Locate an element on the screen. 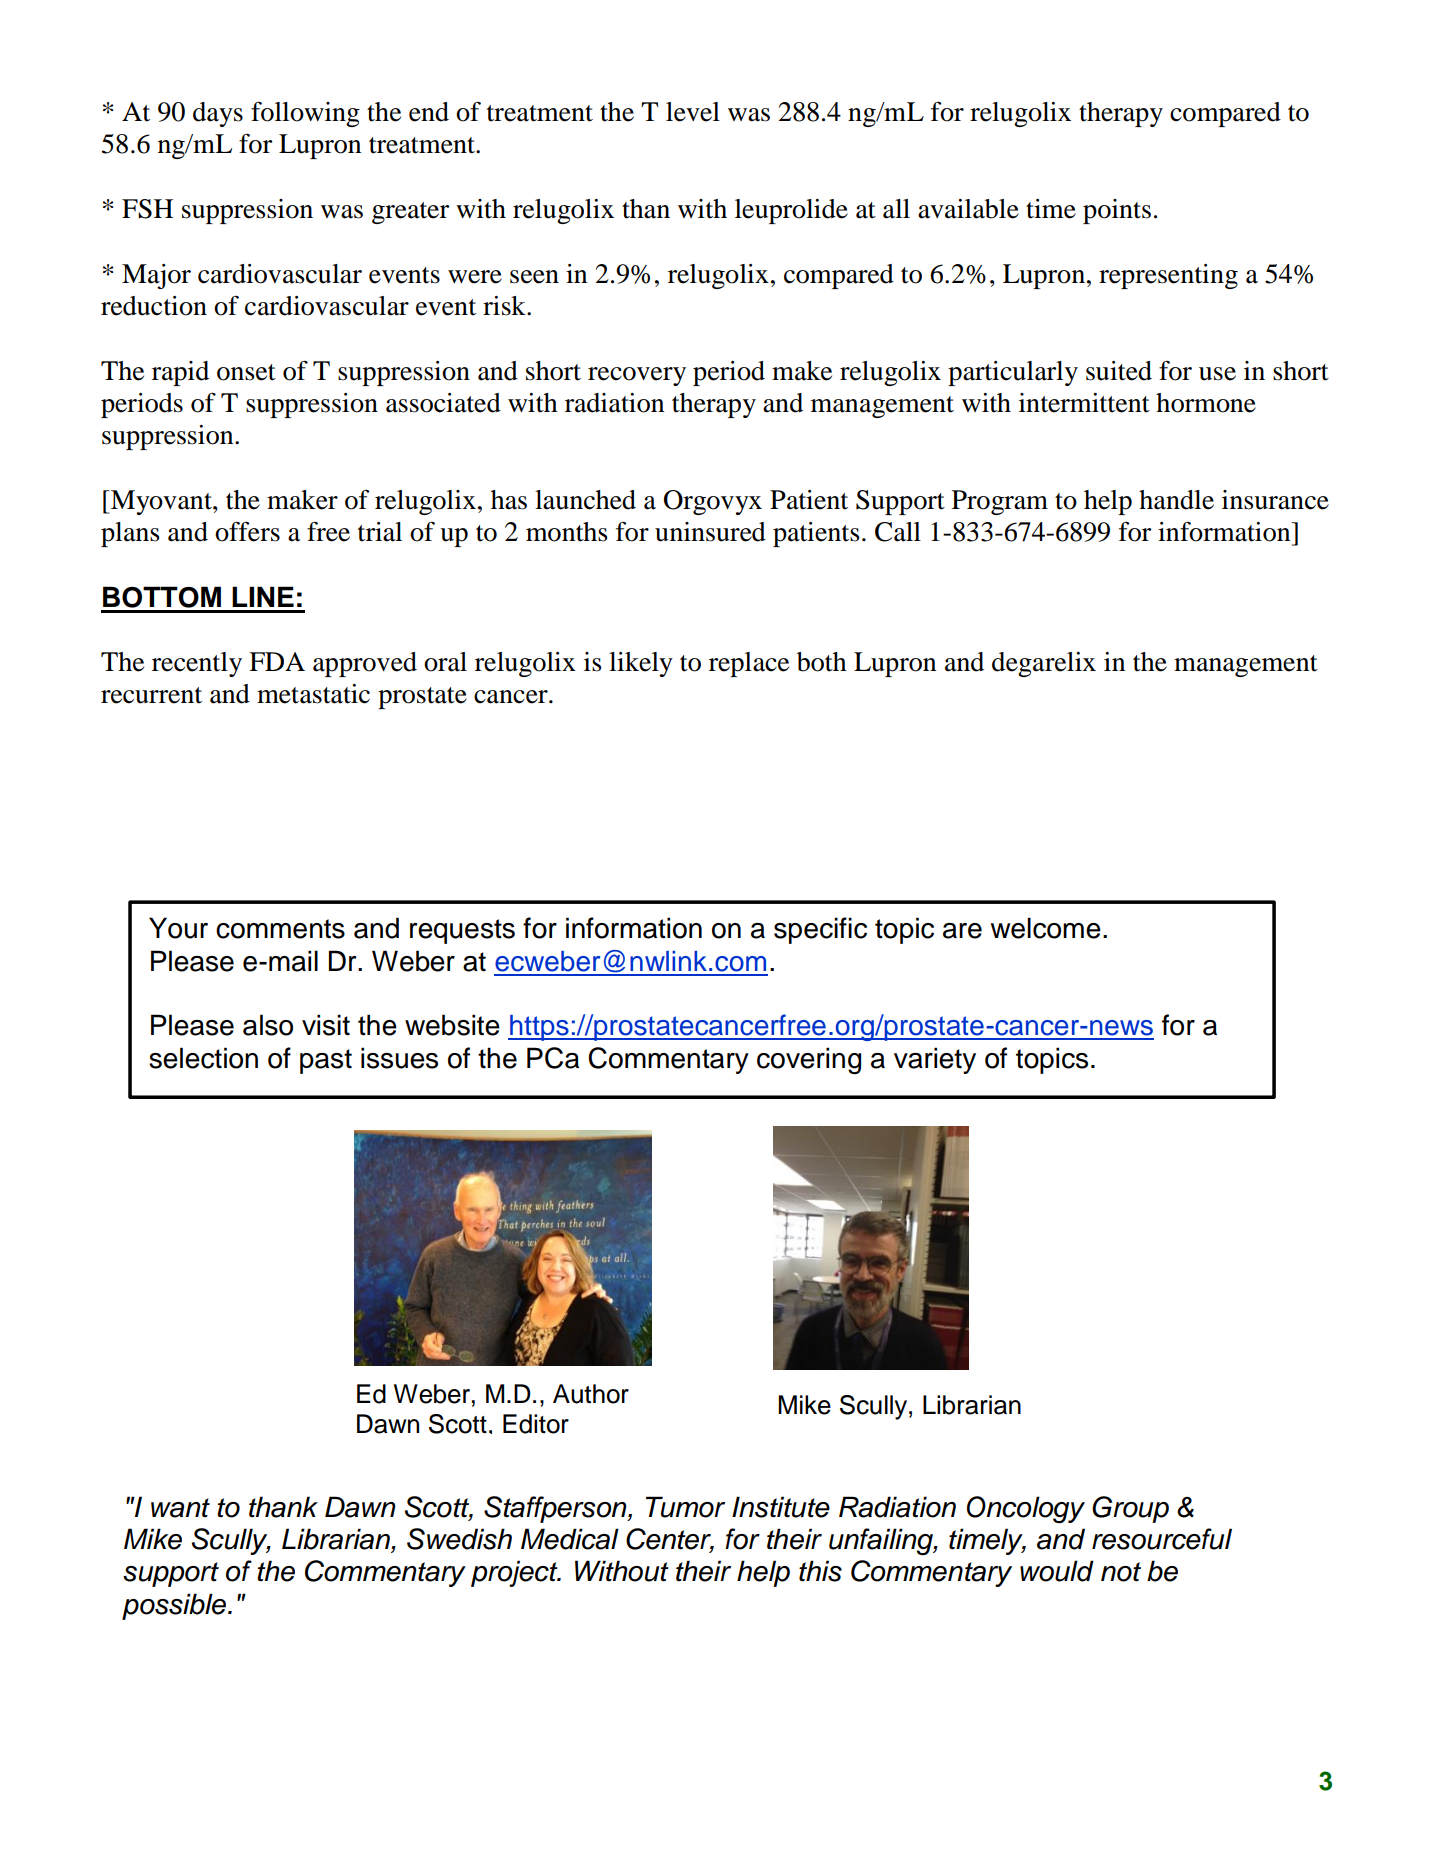 The width and height of the screenshot is (1434, 1856). variety is located at coordinates (935, 1060).
